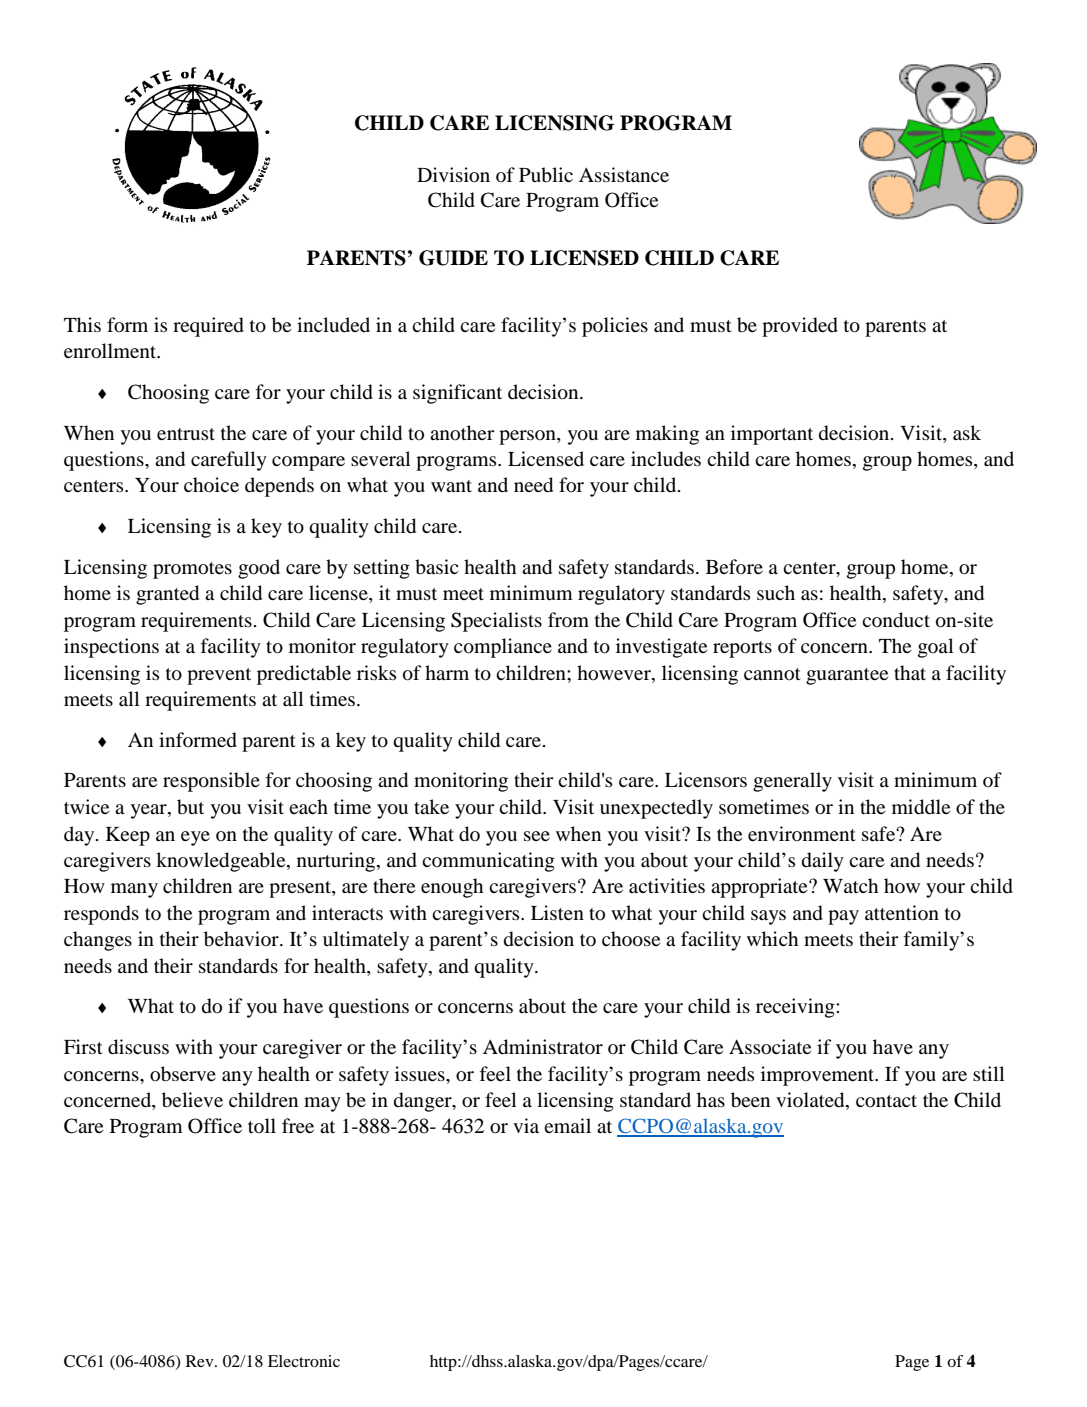 The image size is (1087, 1407). Describe the element at coordinates (896, 620) in the screenshot. I see `conduct` at that location.
